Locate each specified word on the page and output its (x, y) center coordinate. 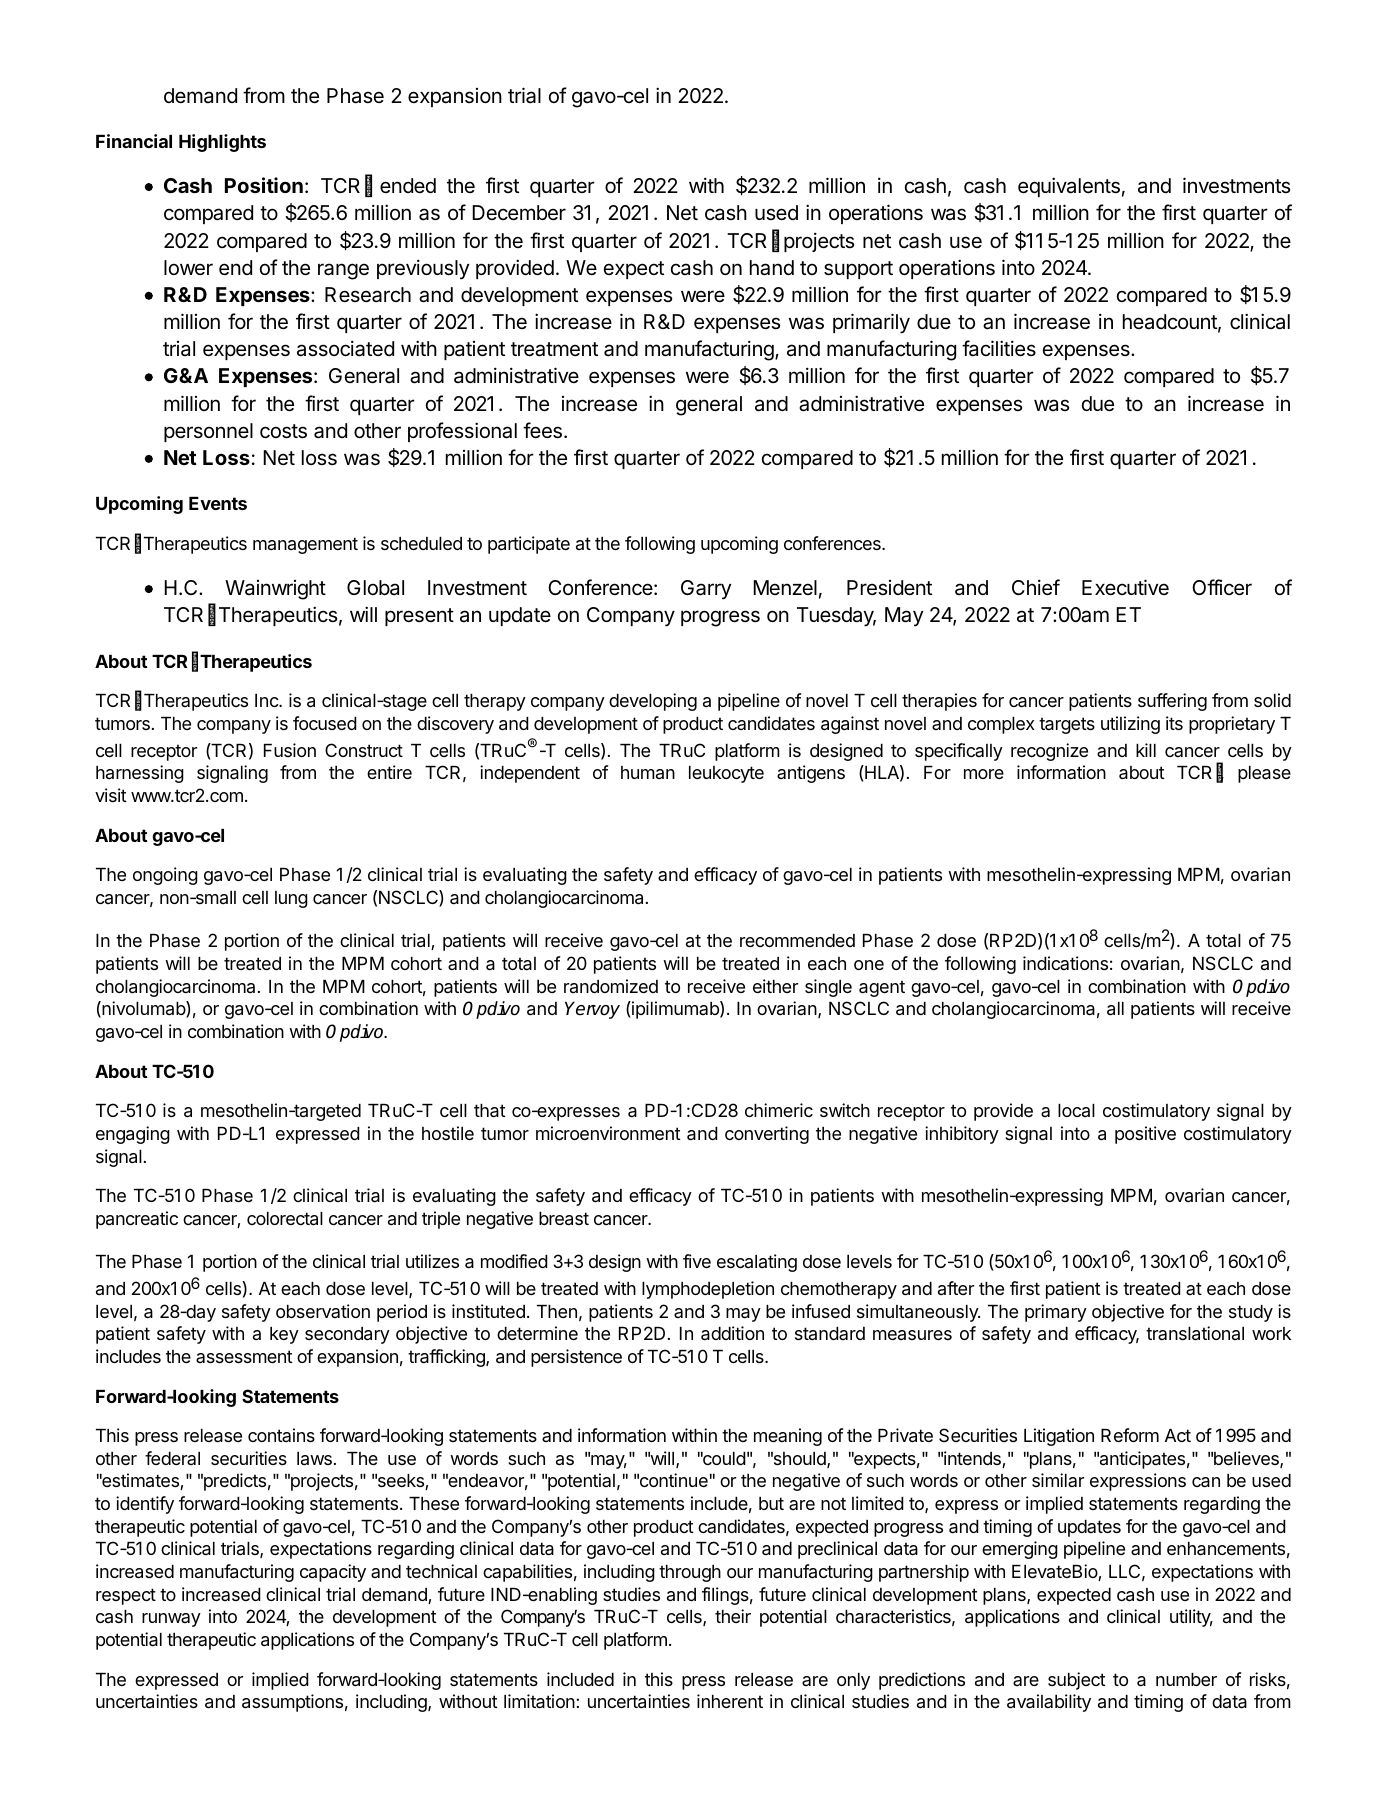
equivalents (1069, 187)
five (697, 1261)
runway (171, 1620)
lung (291, 899)
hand (772, 268)
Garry (706, 589)
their (733, 1616)
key (284, 1335)
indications (1065, 963)
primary (1056, 1313)
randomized (611, 986)
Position (264, 185)
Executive (1125, 587)
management (305, 545)
